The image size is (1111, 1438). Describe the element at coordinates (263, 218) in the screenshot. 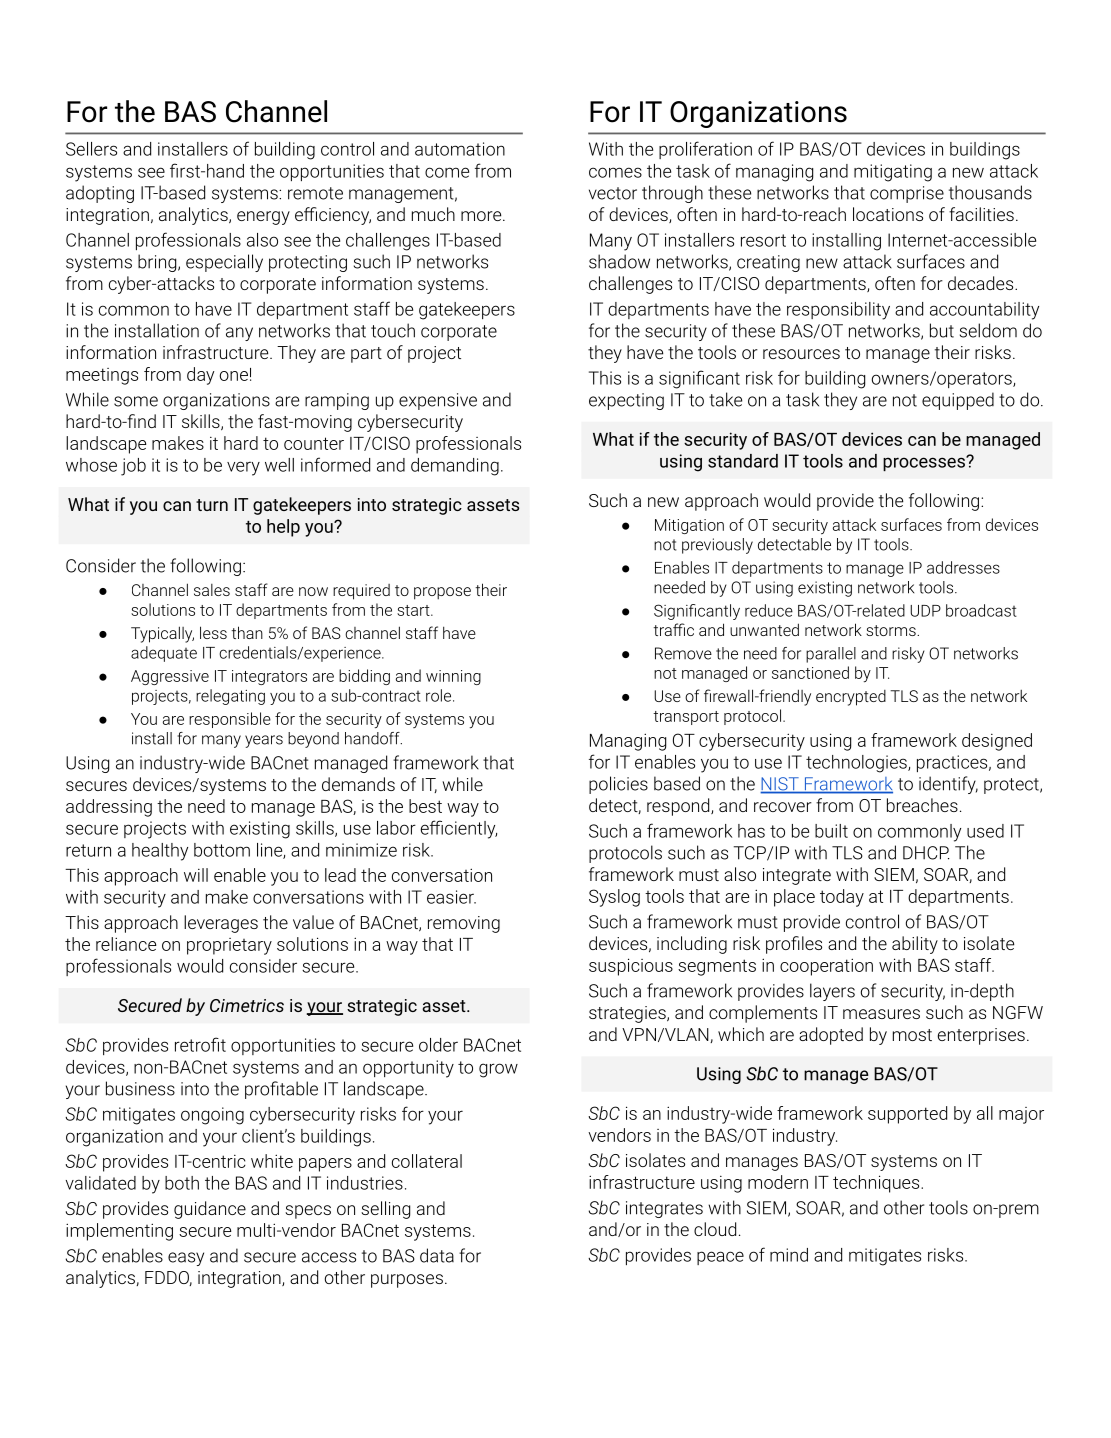

I see `energy` at that location.
